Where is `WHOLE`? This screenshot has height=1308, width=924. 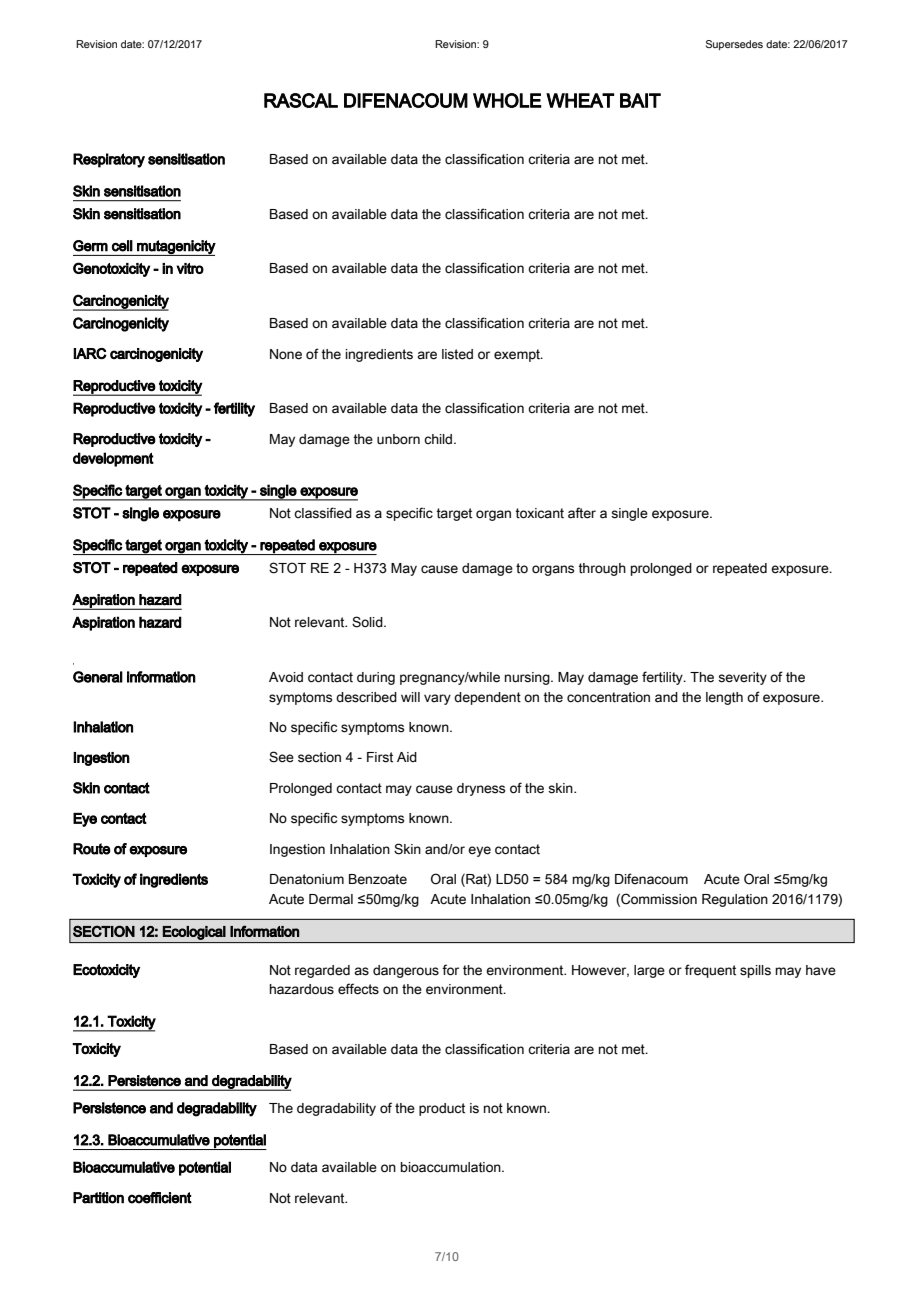
WHOLE is located at coordinates (507, 100).
